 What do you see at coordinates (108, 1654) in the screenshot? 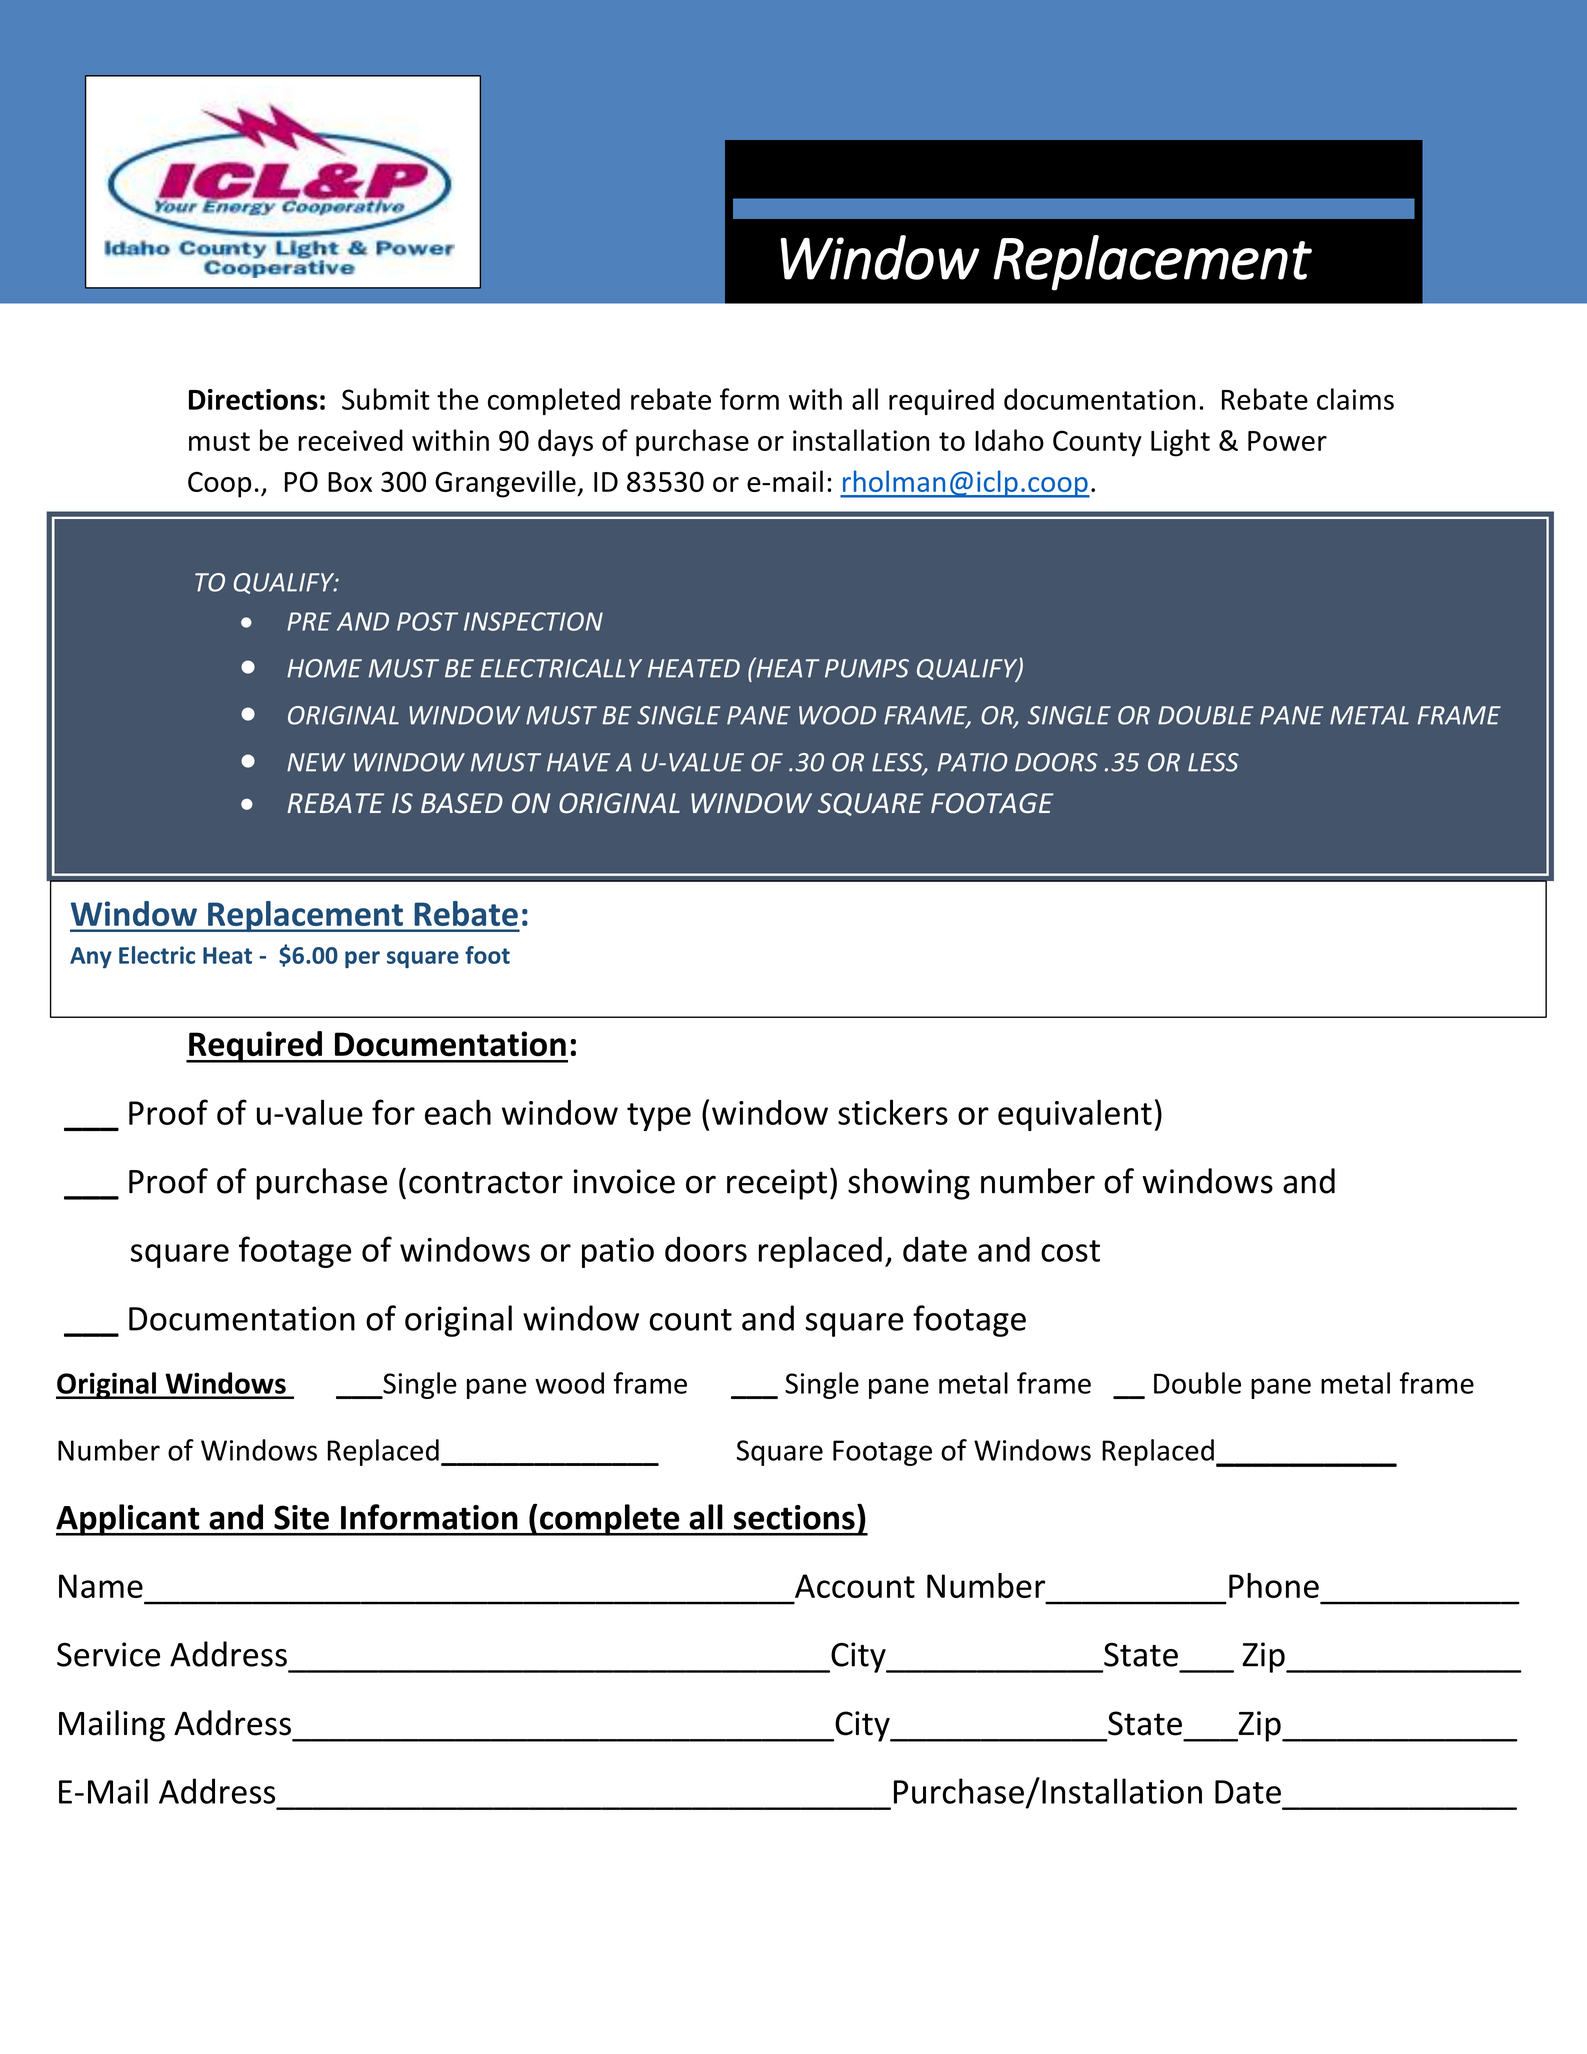
I see `Service` at bounding box center [108, 1654].
